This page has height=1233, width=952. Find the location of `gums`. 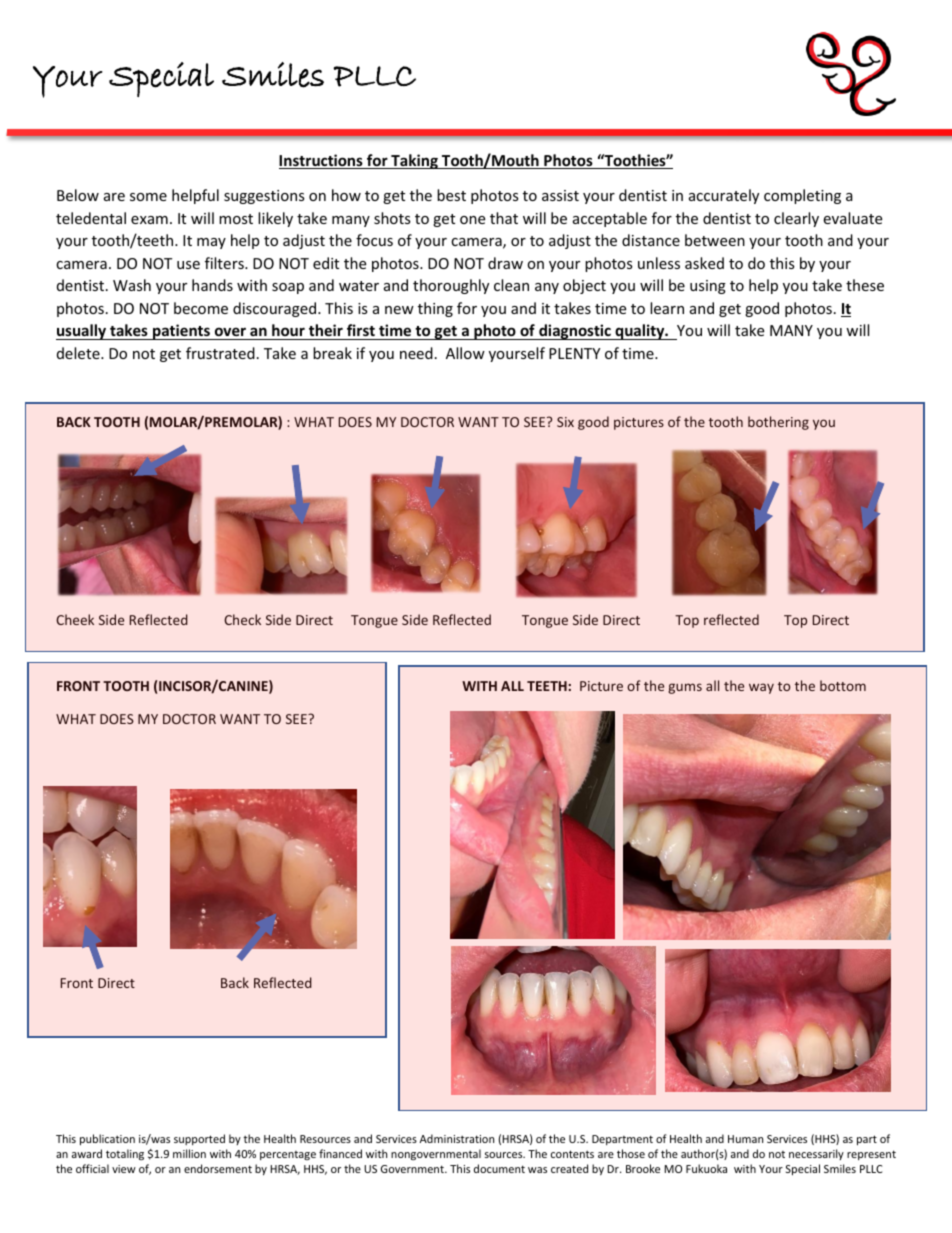

gums is located at coordinates (685, 688).
